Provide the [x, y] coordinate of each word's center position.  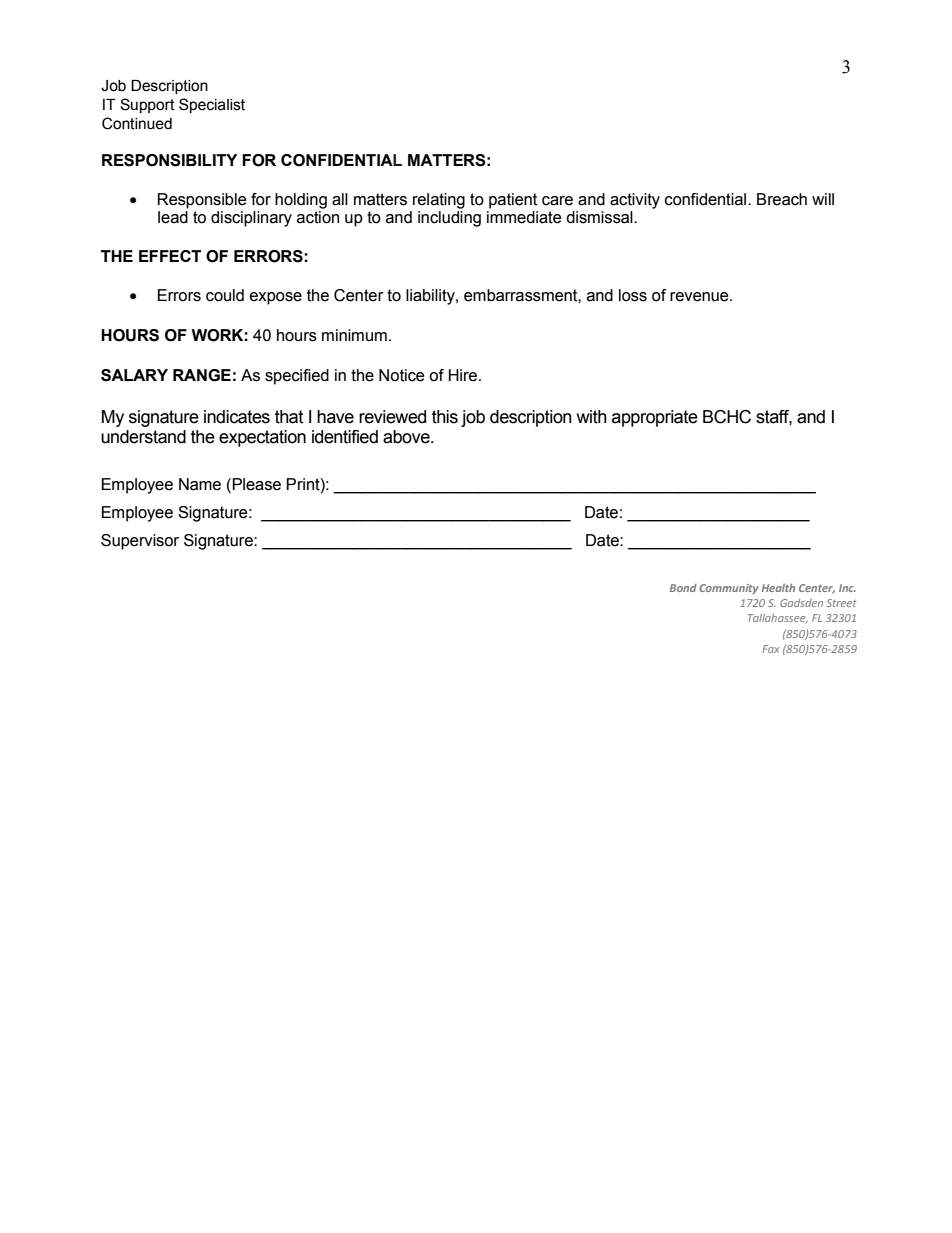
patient [513, 201]
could [225, 295]
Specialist [212, 105]
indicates [237, 417]
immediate [524, 217]
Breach [782, 199]
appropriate [655, 418]
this [445, 417]
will [823, 199]
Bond [683, 588]
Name [200, 484]
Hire [464, 375]
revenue [700, 297]
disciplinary [251, 219]
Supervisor [140, 542]
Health [778, 587]
